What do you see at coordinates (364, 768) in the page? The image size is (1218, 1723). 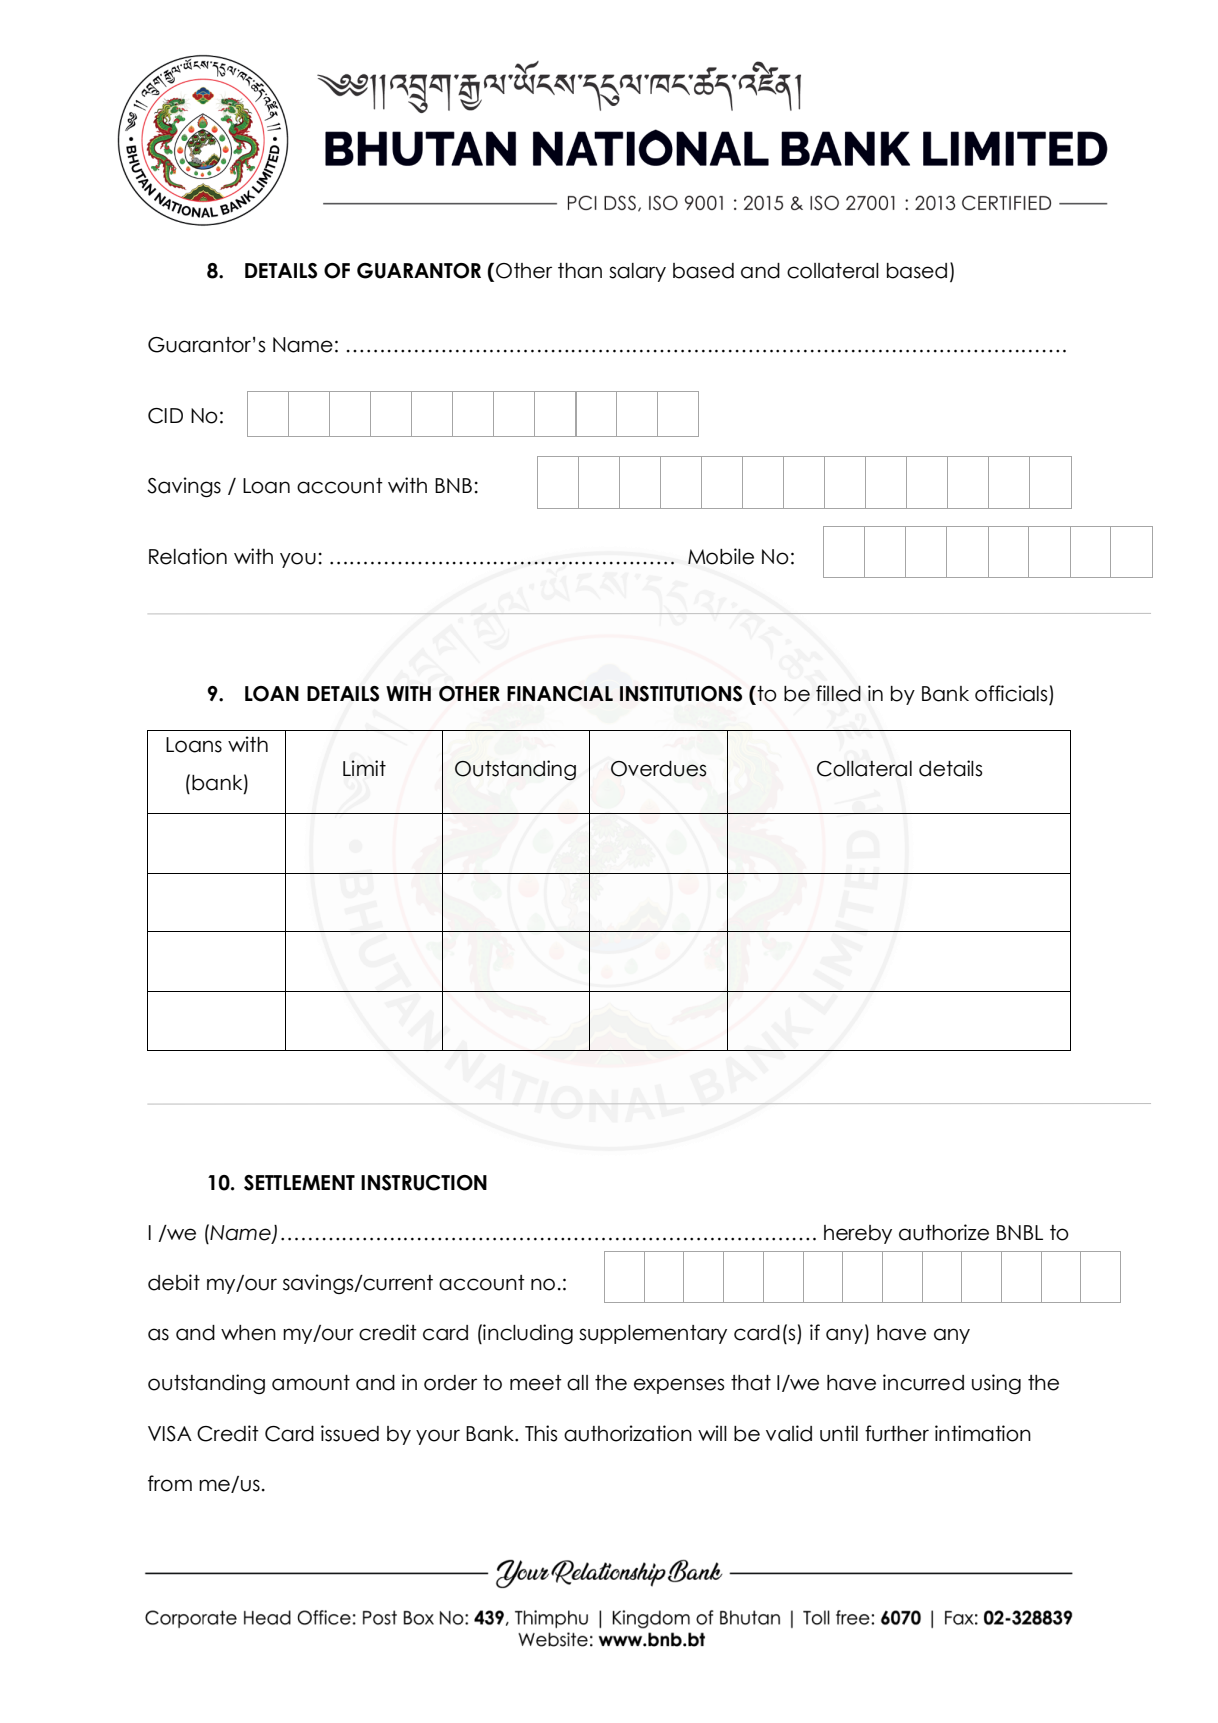 I see `Limit` at bounding box center [364, 768].
